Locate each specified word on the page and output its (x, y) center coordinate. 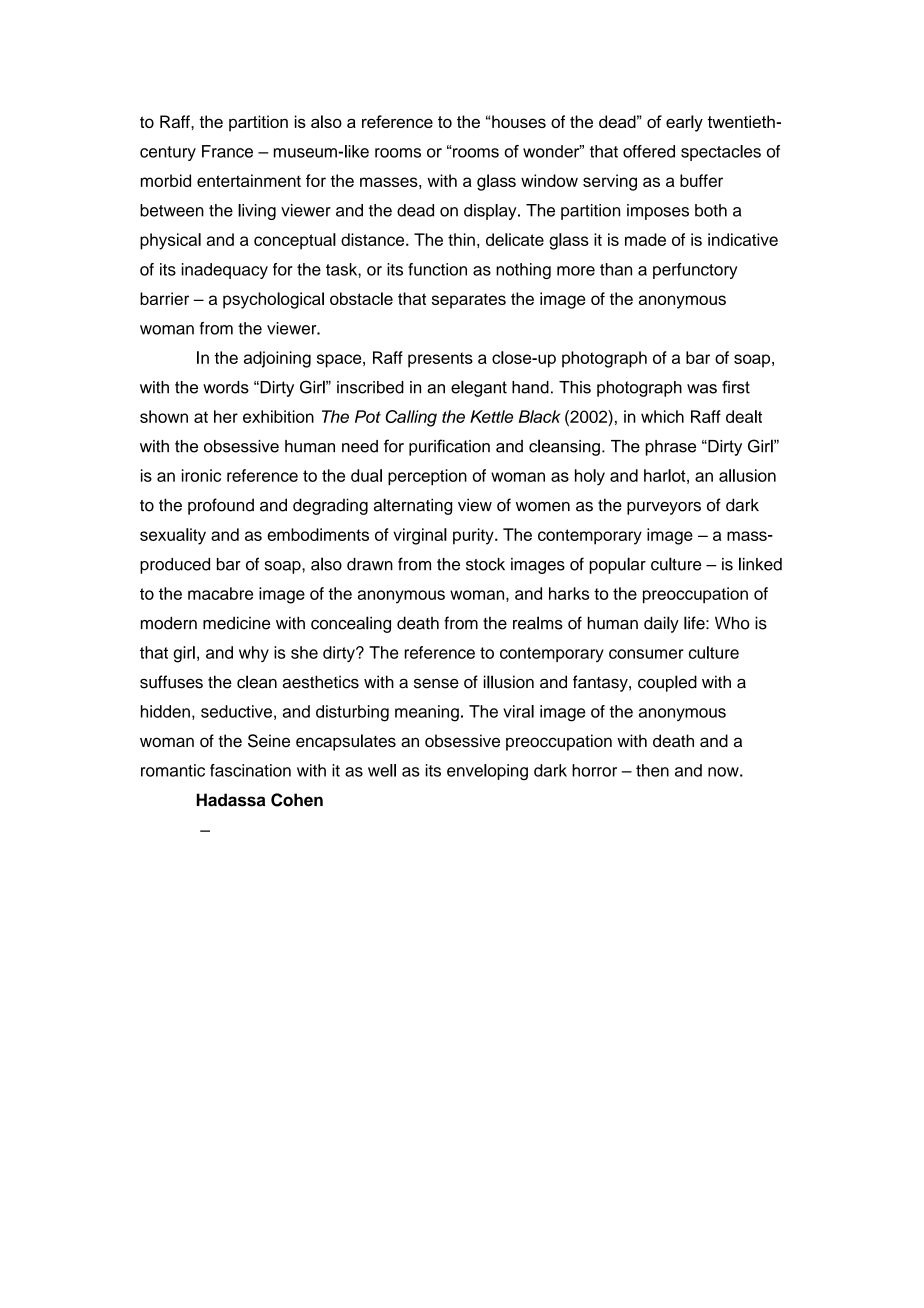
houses (519, 121)
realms (538, 623)
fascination (250, 770)
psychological (273, 300)
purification (449, 447)
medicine (236, 623)
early (684, 123)
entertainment (249, 180)
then (652, 770)
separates (469, 301)
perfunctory (695, 271)
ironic (201, 475)
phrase (671, 448)
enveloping (487, 772)
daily (661, 624)
